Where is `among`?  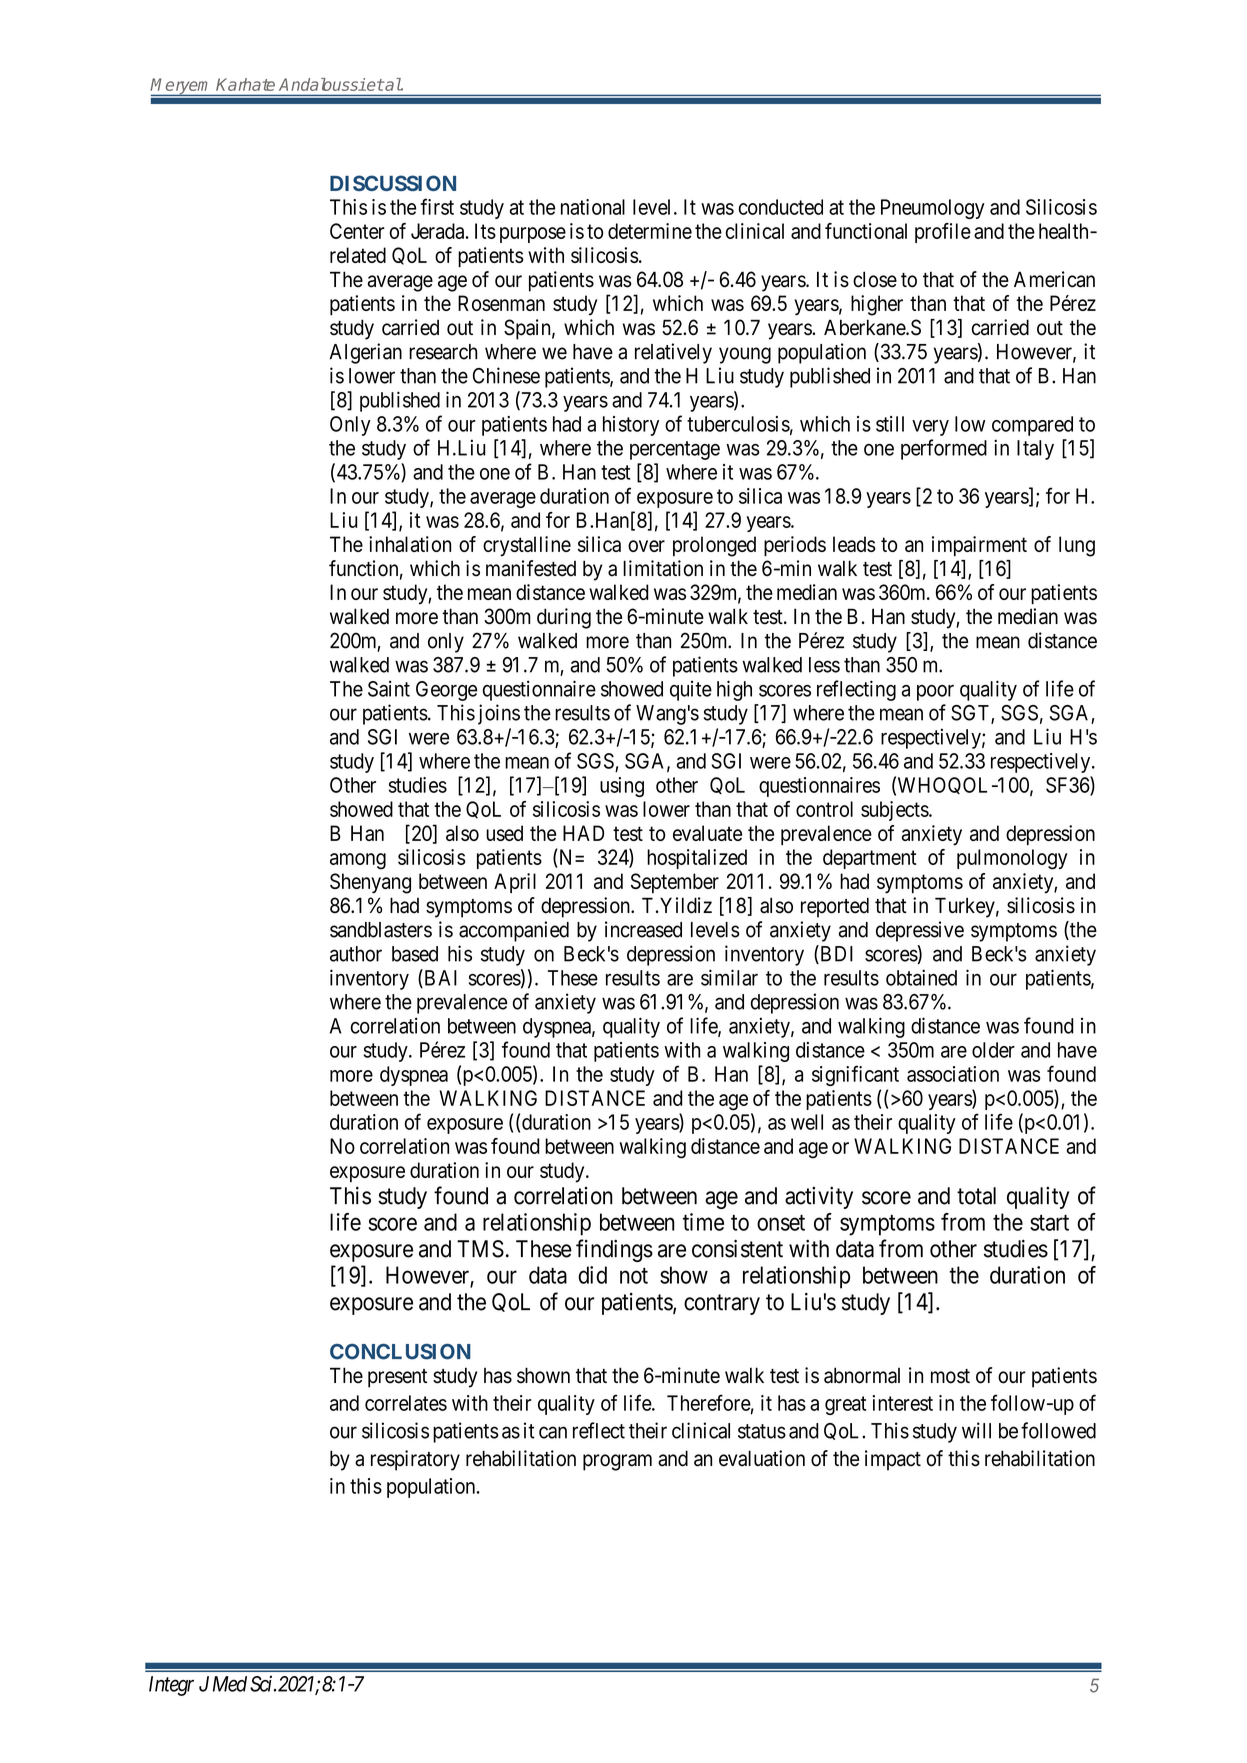 among is located at coordinates (358, 861).
